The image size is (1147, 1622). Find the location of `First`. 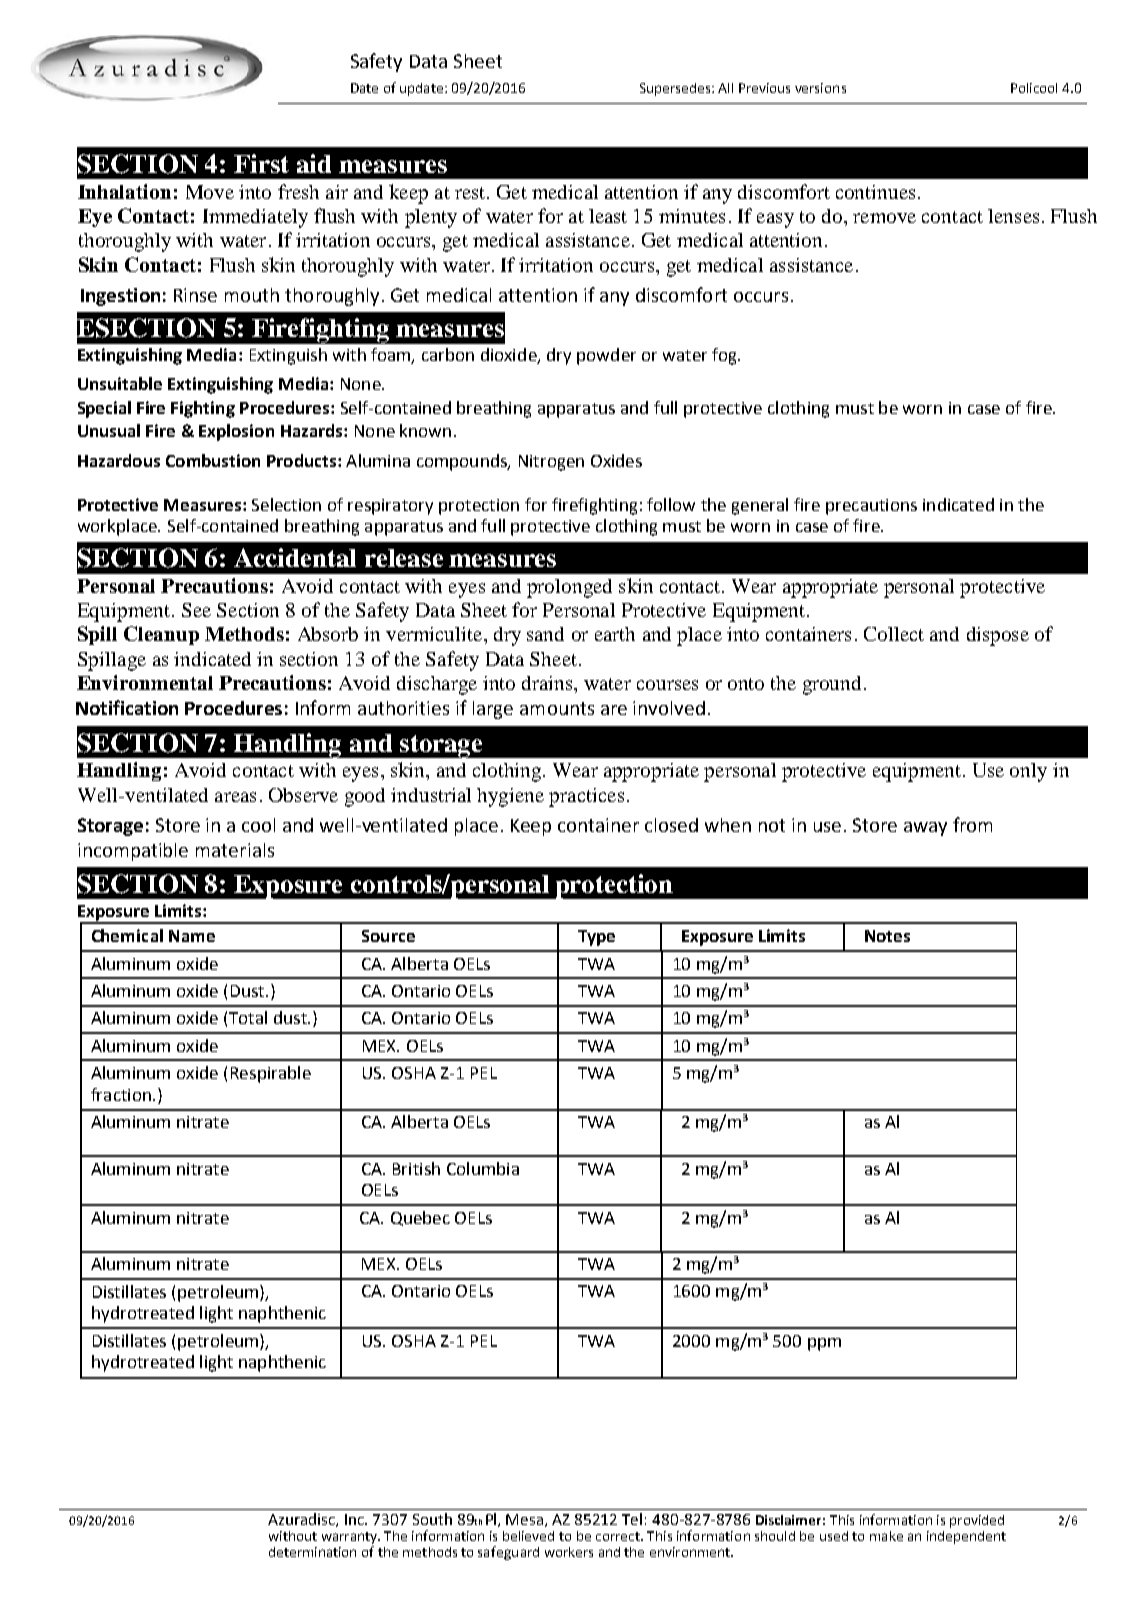

First is located at coordinates (261, 163).
